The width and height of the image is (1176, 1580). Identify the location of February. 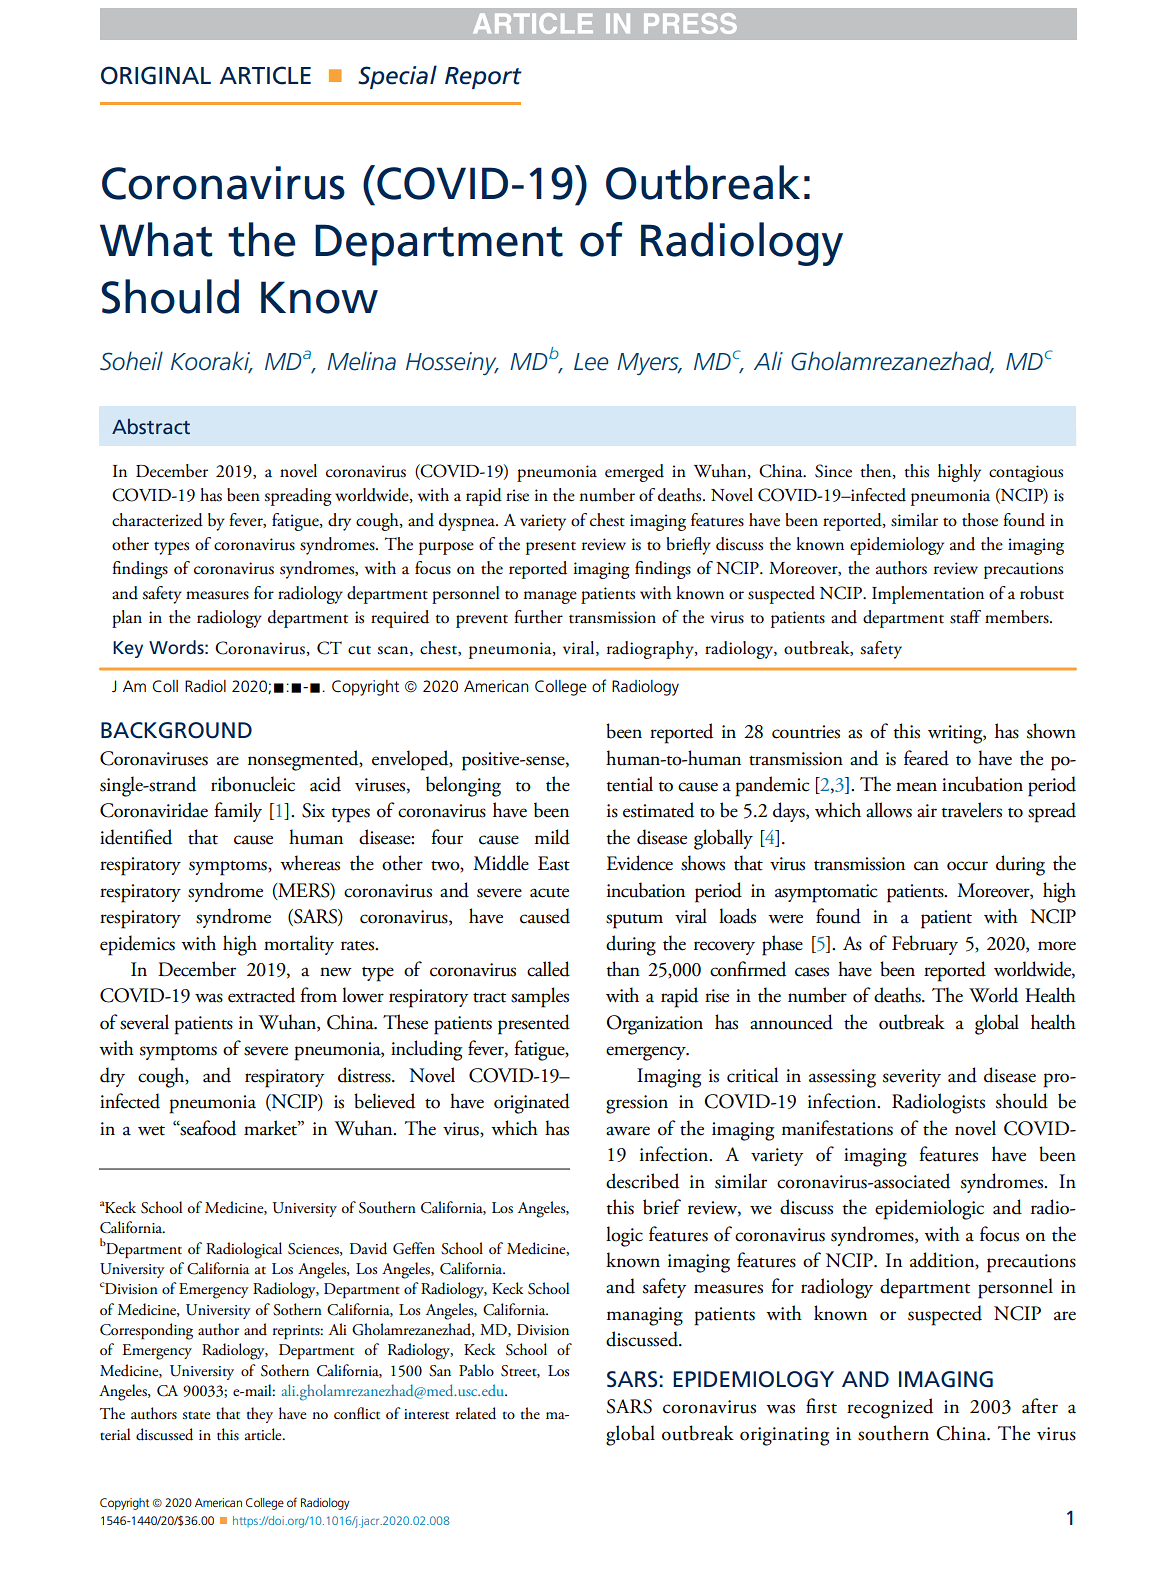
(925, 945).
